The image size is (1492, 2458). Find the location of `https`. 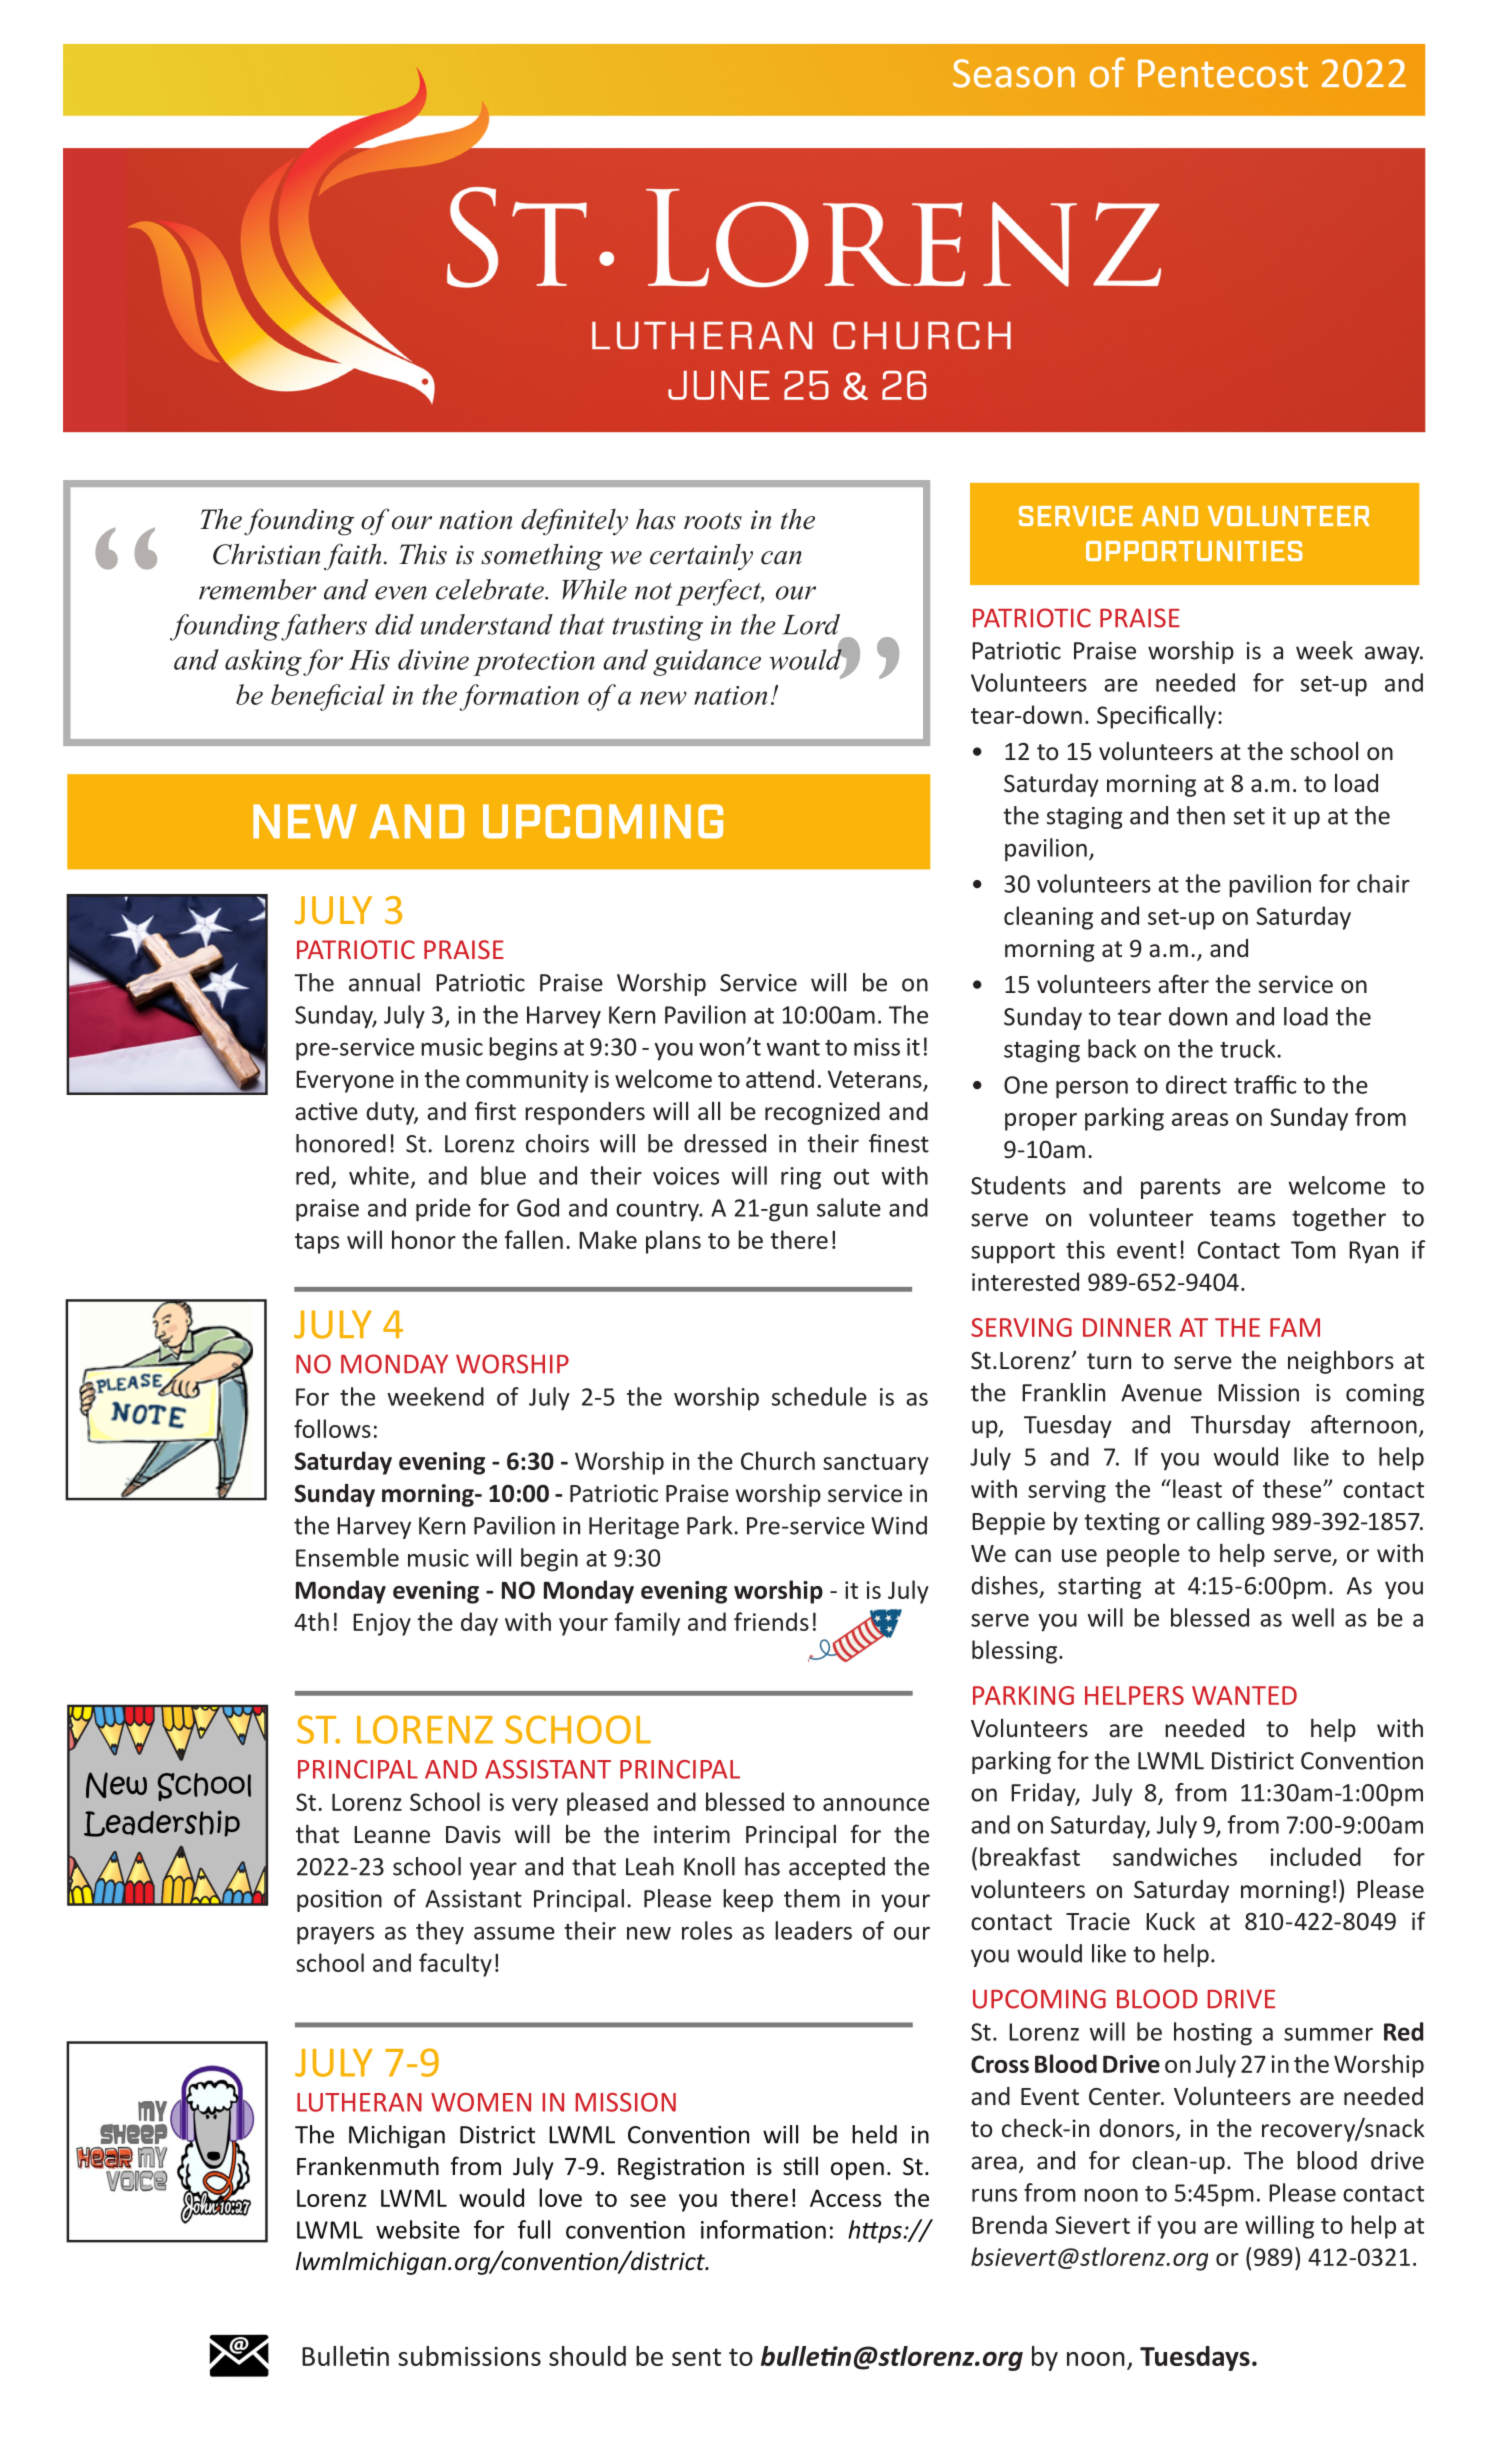

https is located at coordinates (876, 2231).
